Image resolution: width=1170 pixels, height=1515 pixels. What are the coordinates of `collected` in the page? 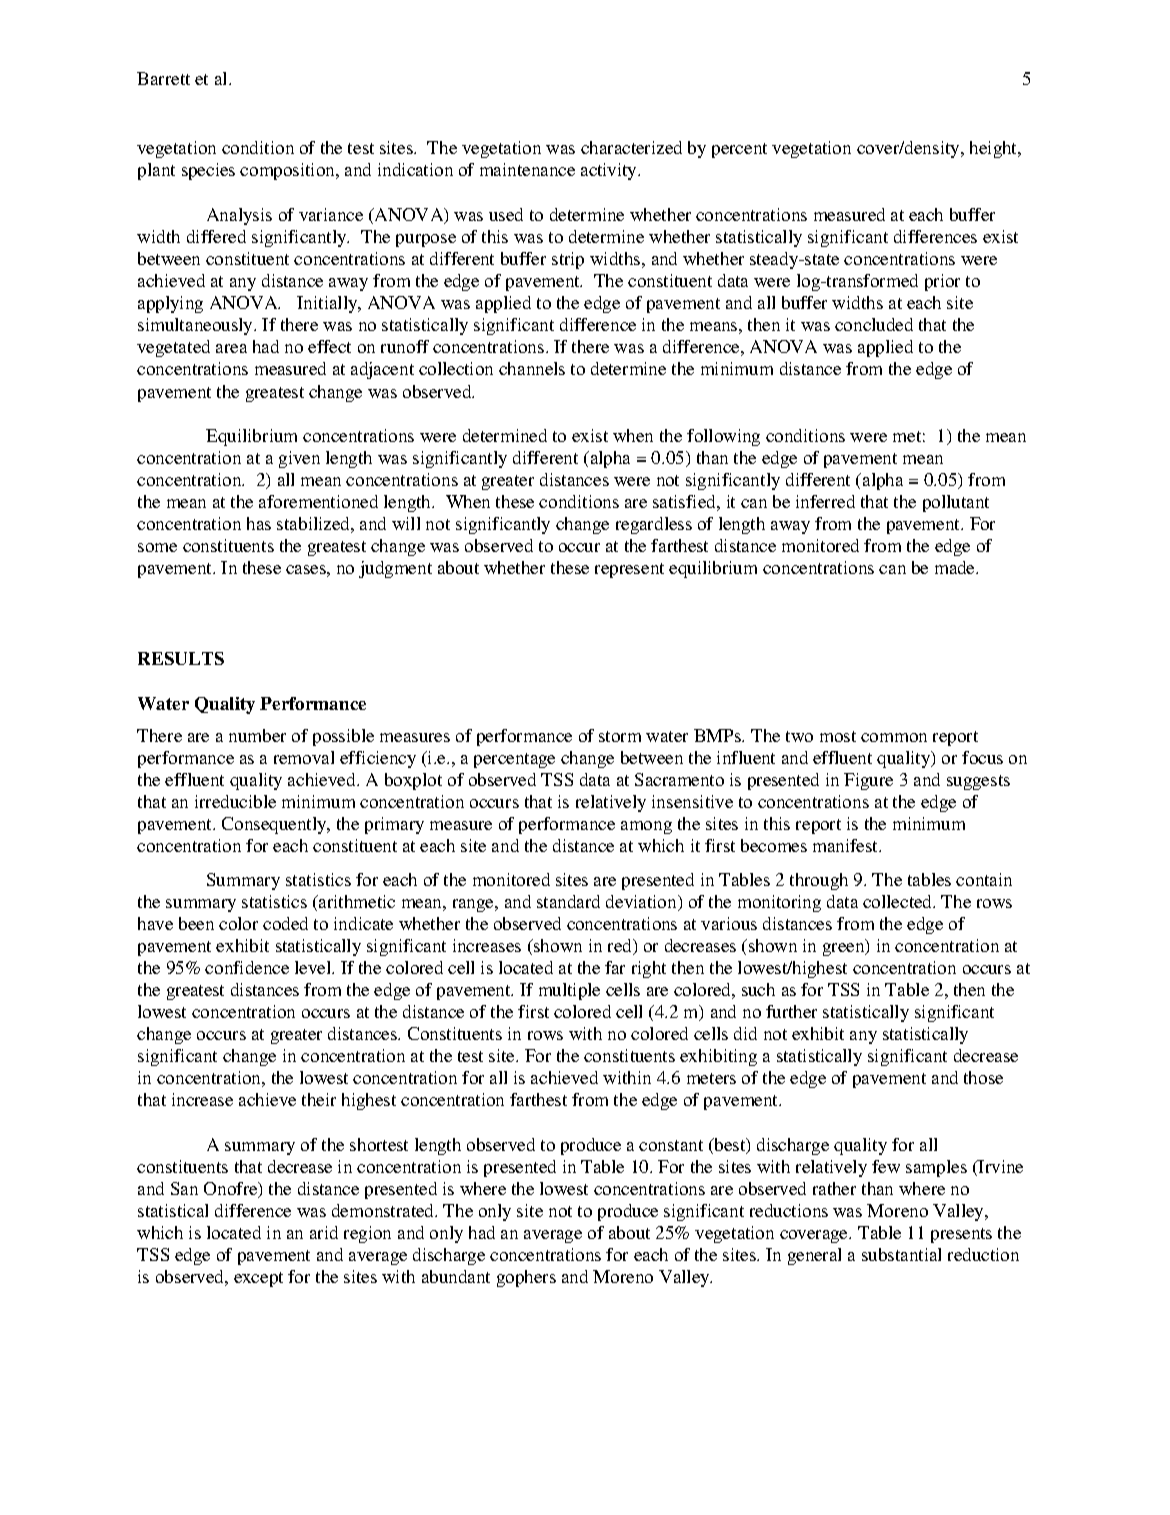 It's located at (899, 901).
